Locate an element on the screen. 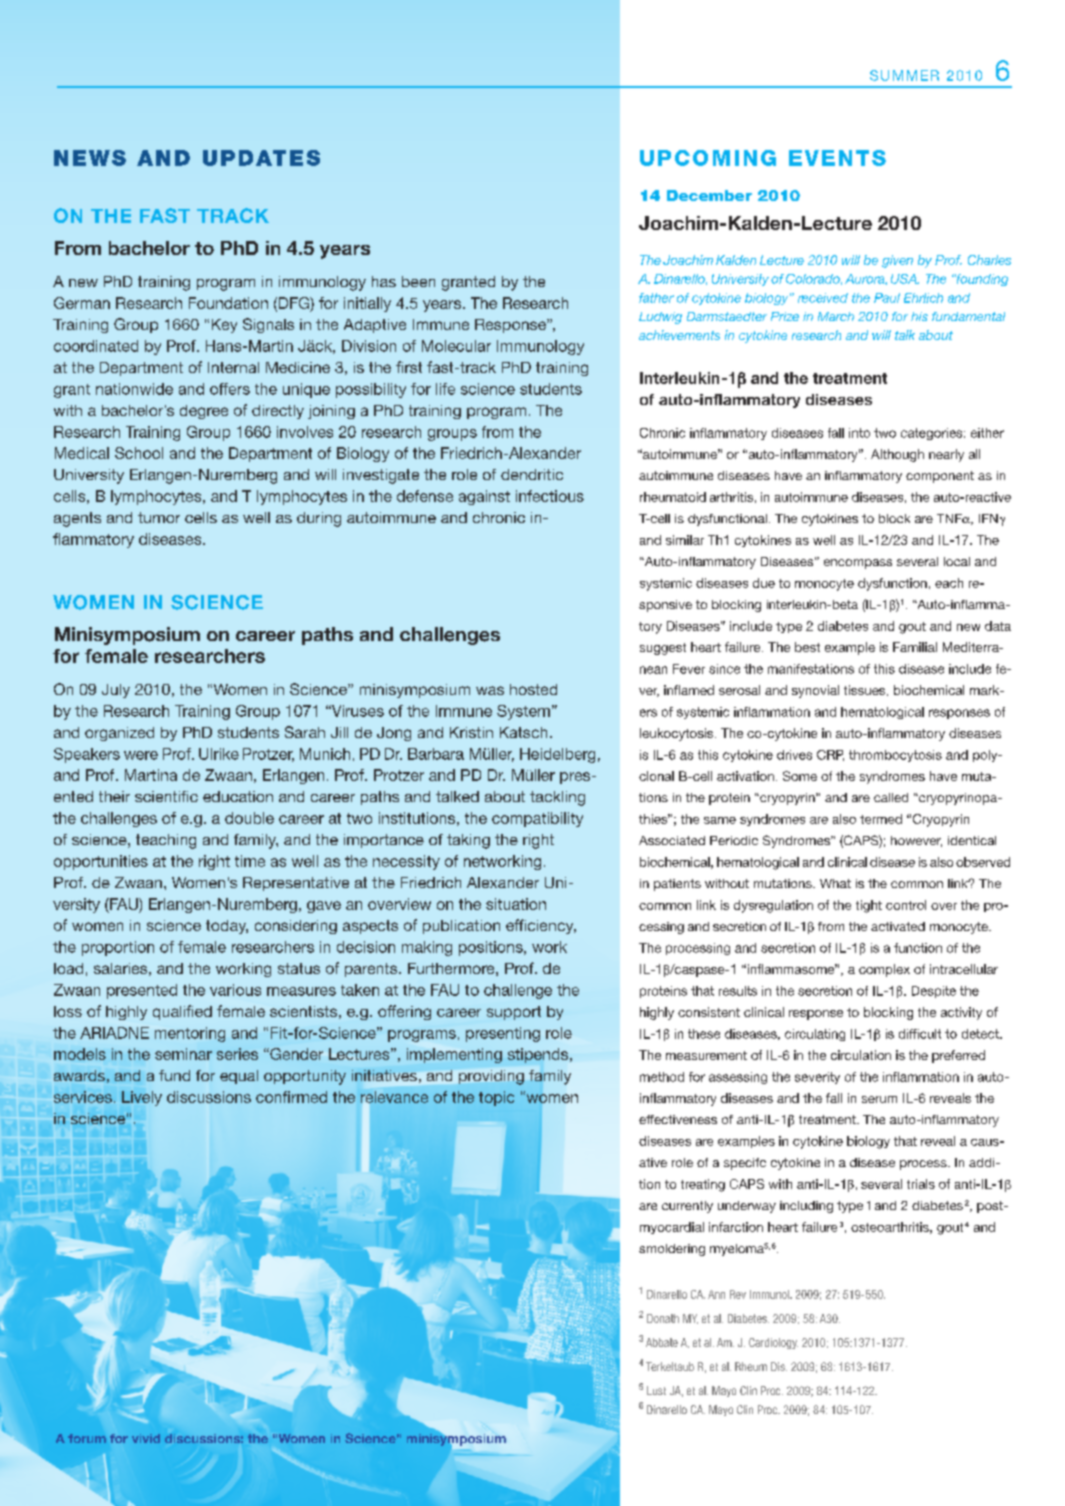 The height and width of the screenshot is (1506, 1065). complex is located at coordinates (884, 970).
